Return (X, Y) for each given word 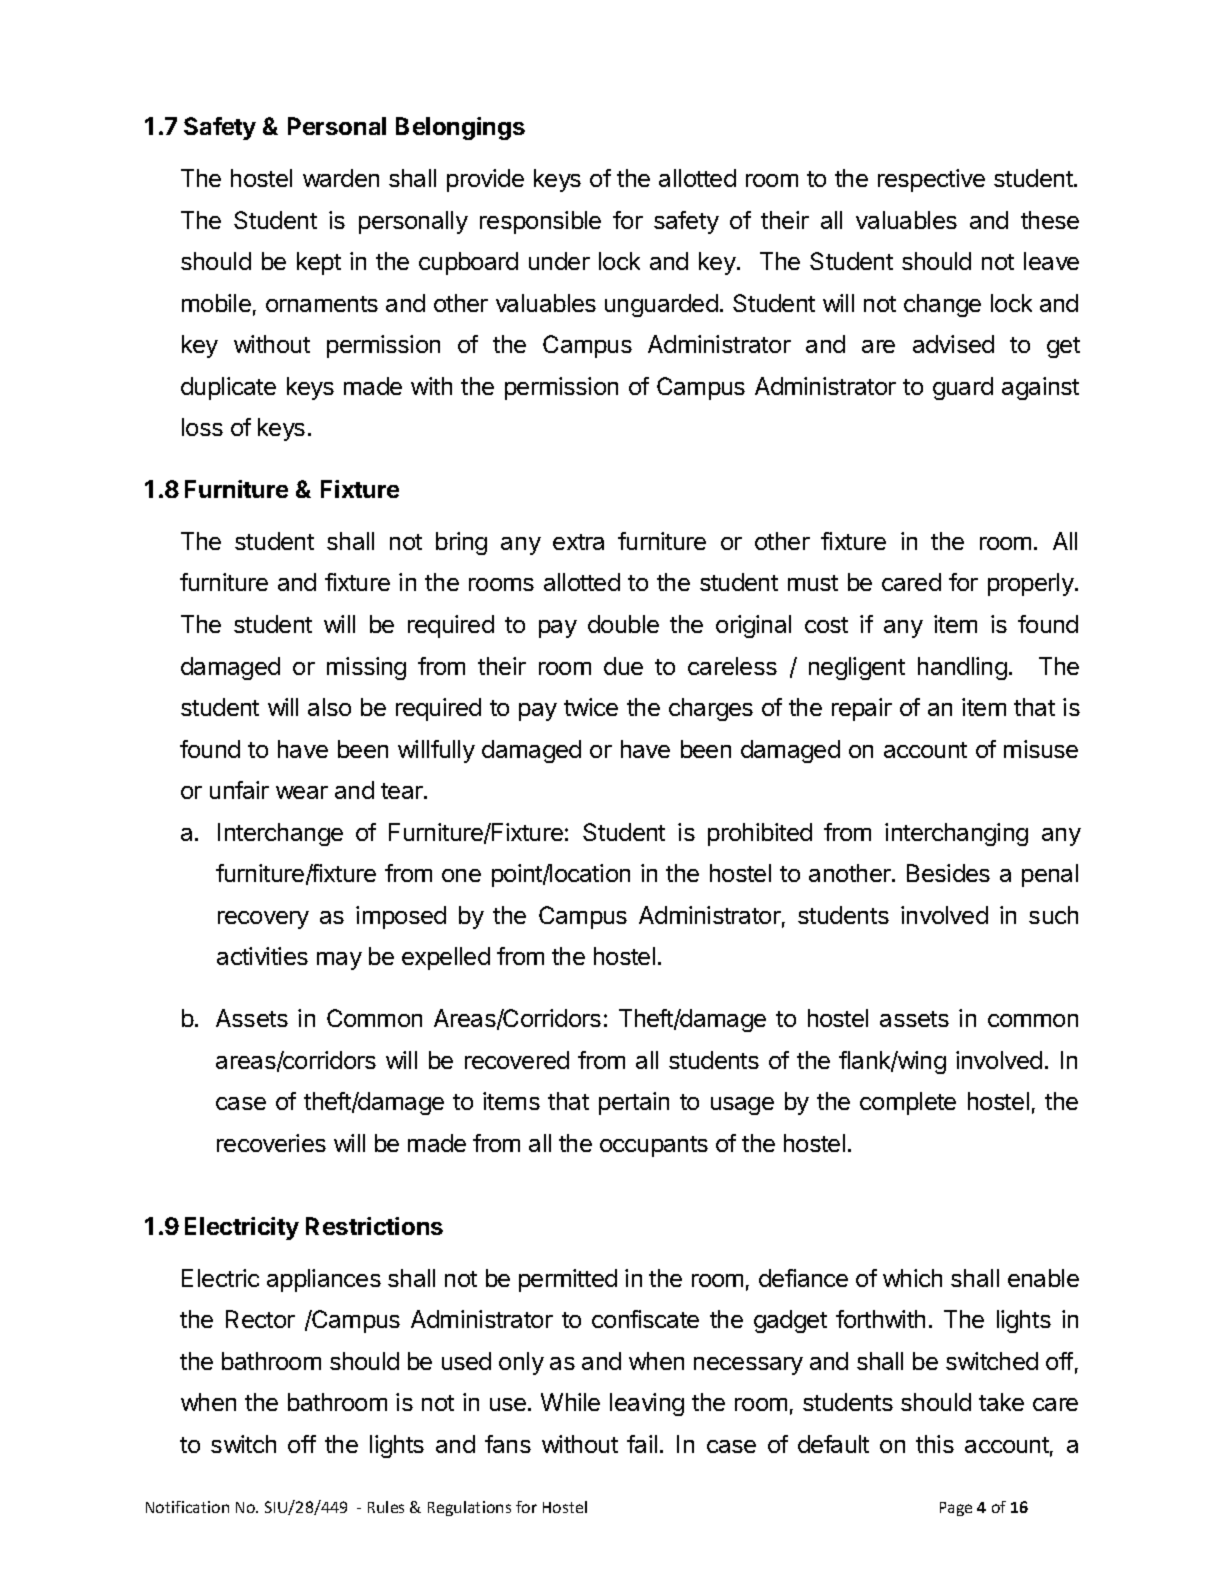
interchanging (956, 834)
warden (341, 178)
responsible (540, 222)
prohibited (760, 834)
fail (642, 1444)
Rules (386, 1507)
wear (302, 792)
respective (931, 180)
